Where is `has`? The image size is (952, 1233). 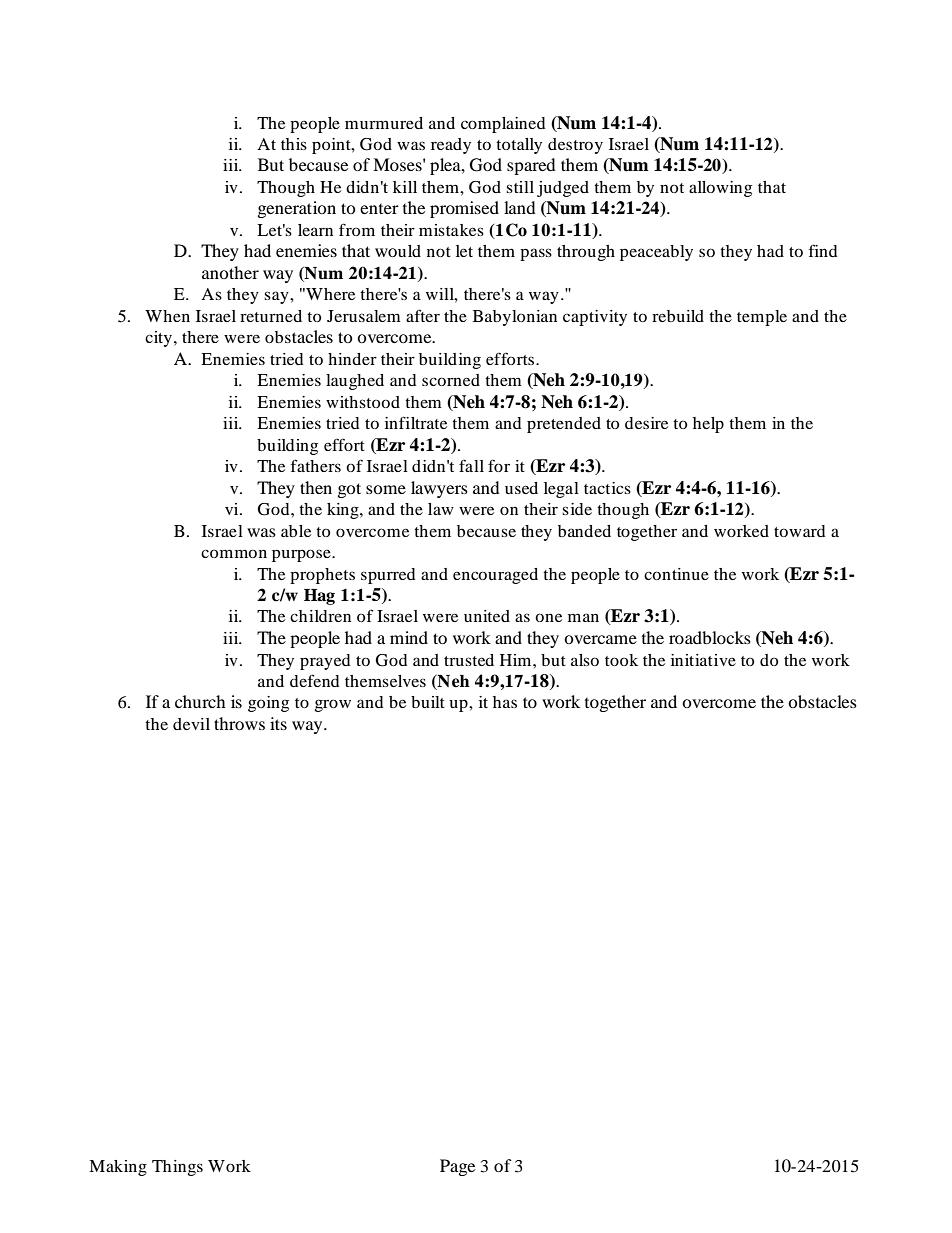 has is located at coordinates (505, 702).
